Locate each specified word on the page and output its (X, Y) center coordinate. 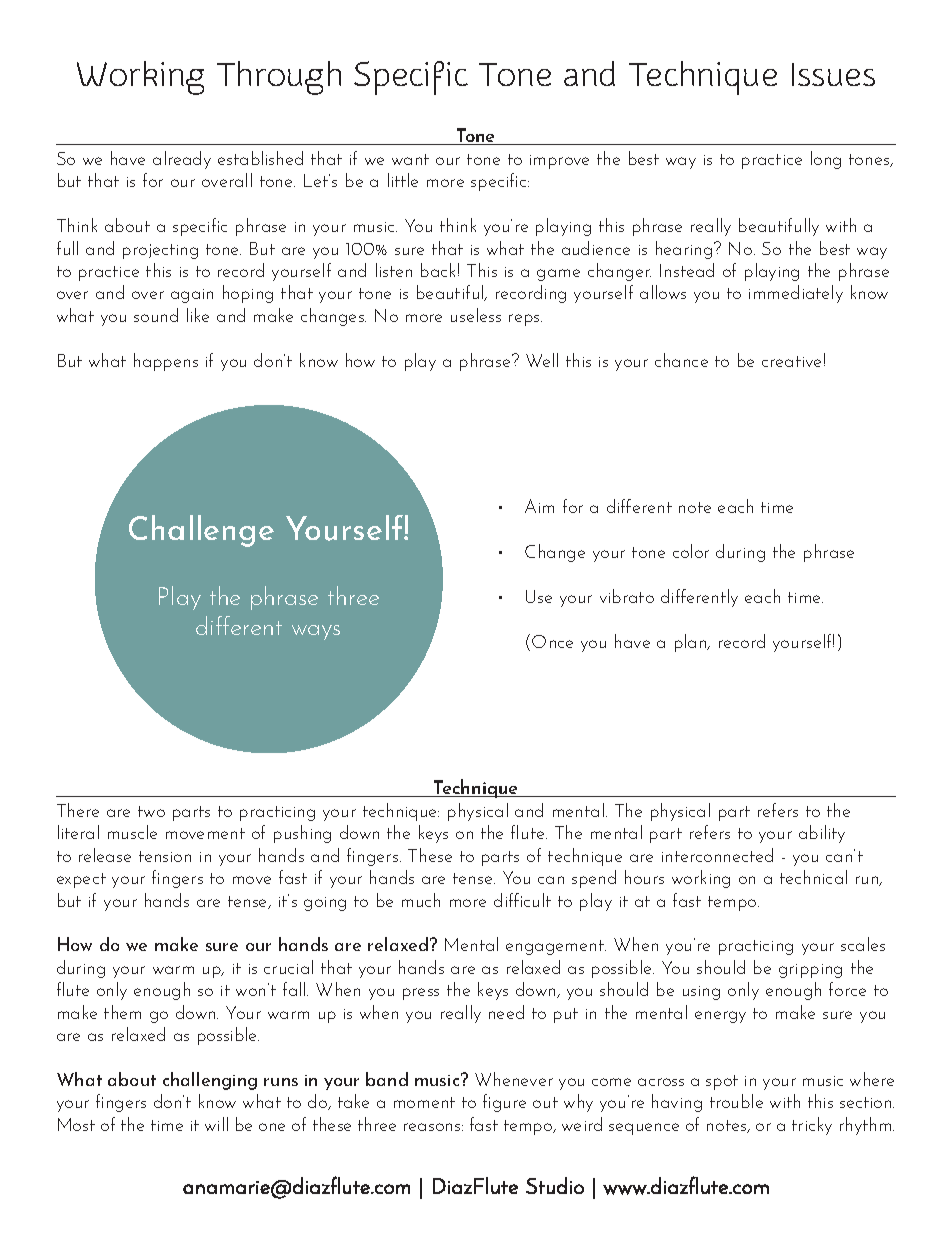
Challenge (201, 531)
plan (692, 643)
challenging (210, 1081)
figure (504, 1103)
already (182, 160)
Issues (833, 74)
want (410, 159)
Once (552, 641)
